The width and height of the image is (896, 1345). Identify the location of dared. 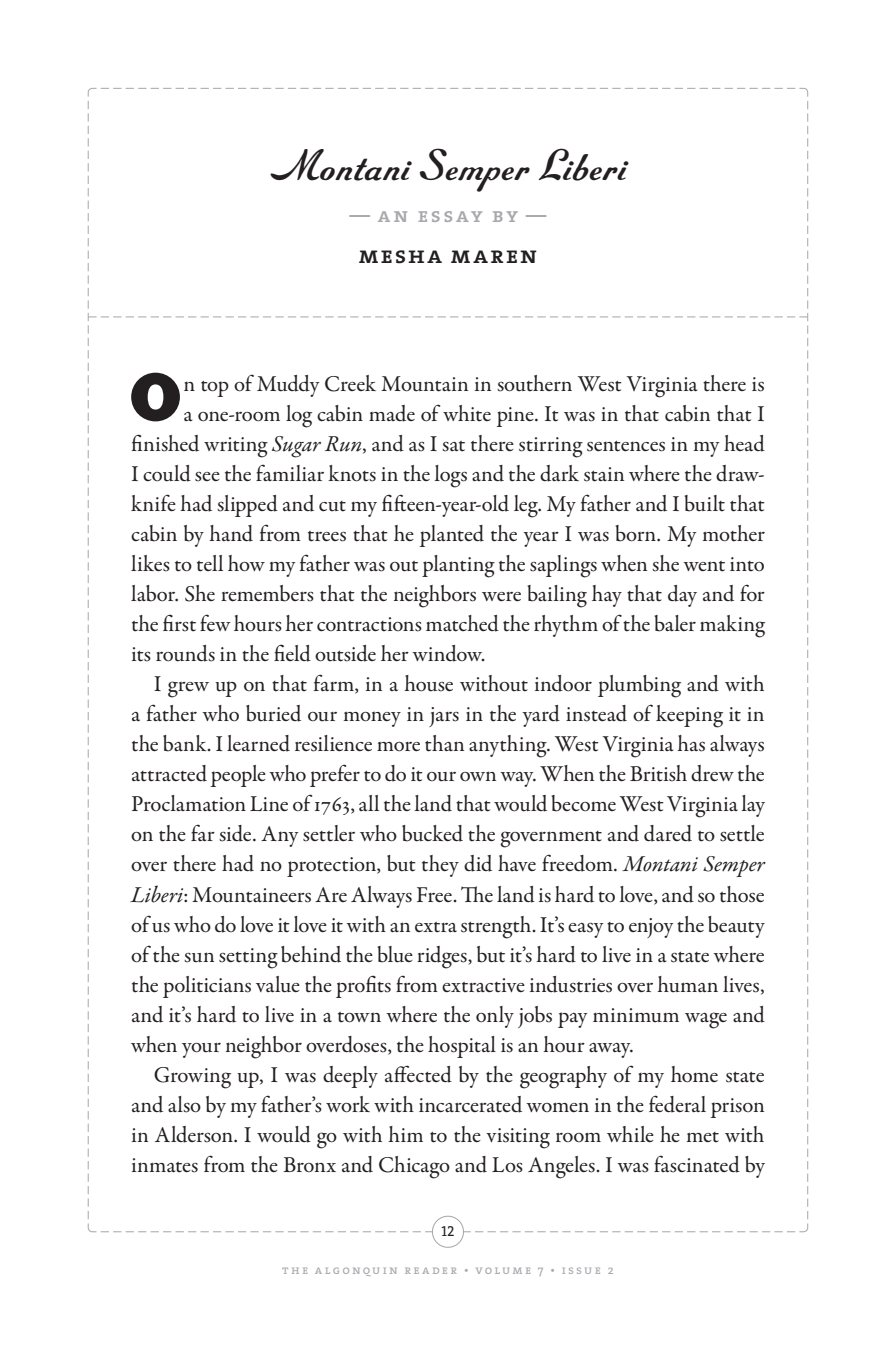
(668, 833).
